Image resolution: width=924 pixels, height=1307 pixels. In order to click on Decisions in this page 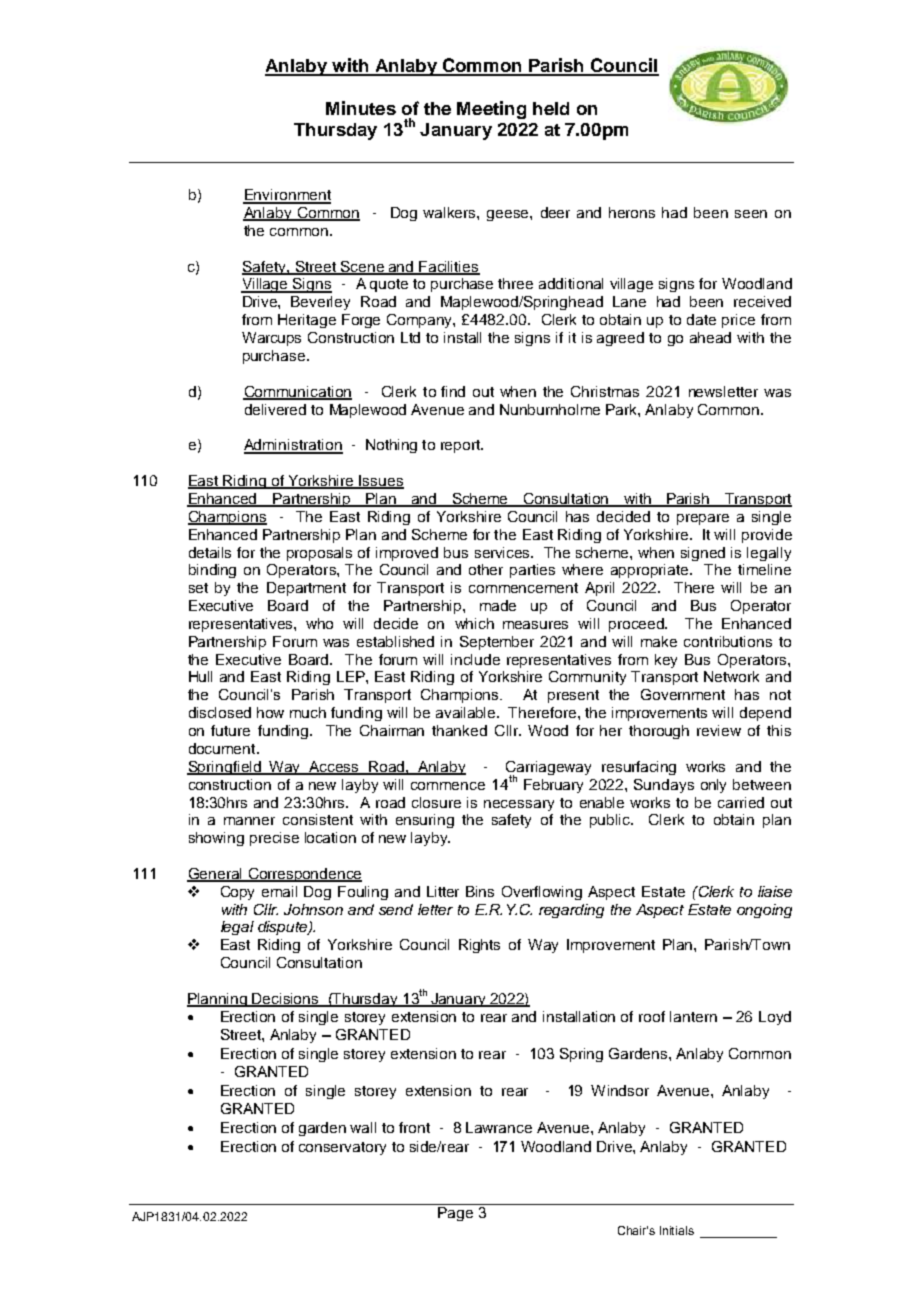, I will do `click(285, 1000)`.
